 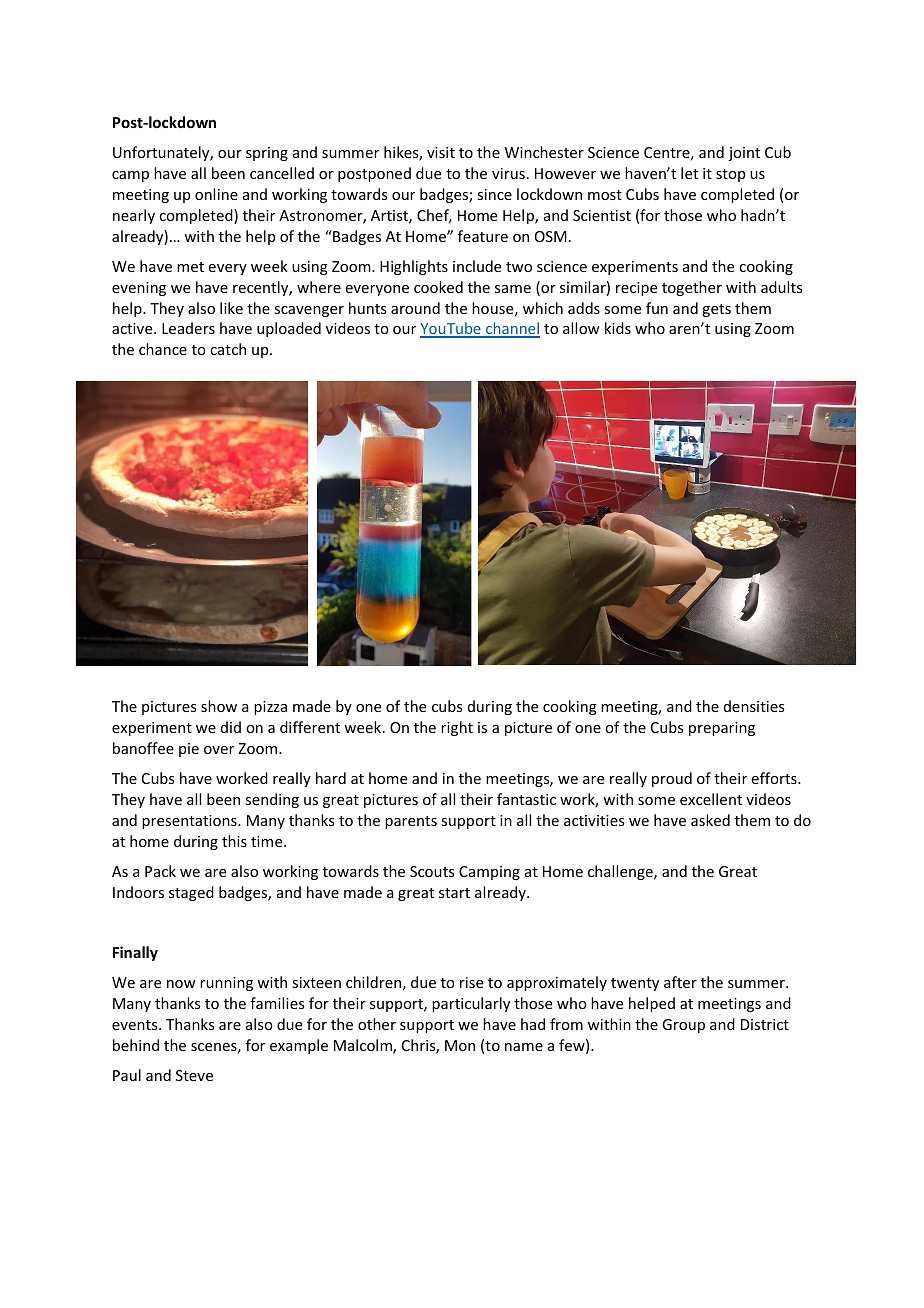 I want to click on right, so click(x=457, y=728).
